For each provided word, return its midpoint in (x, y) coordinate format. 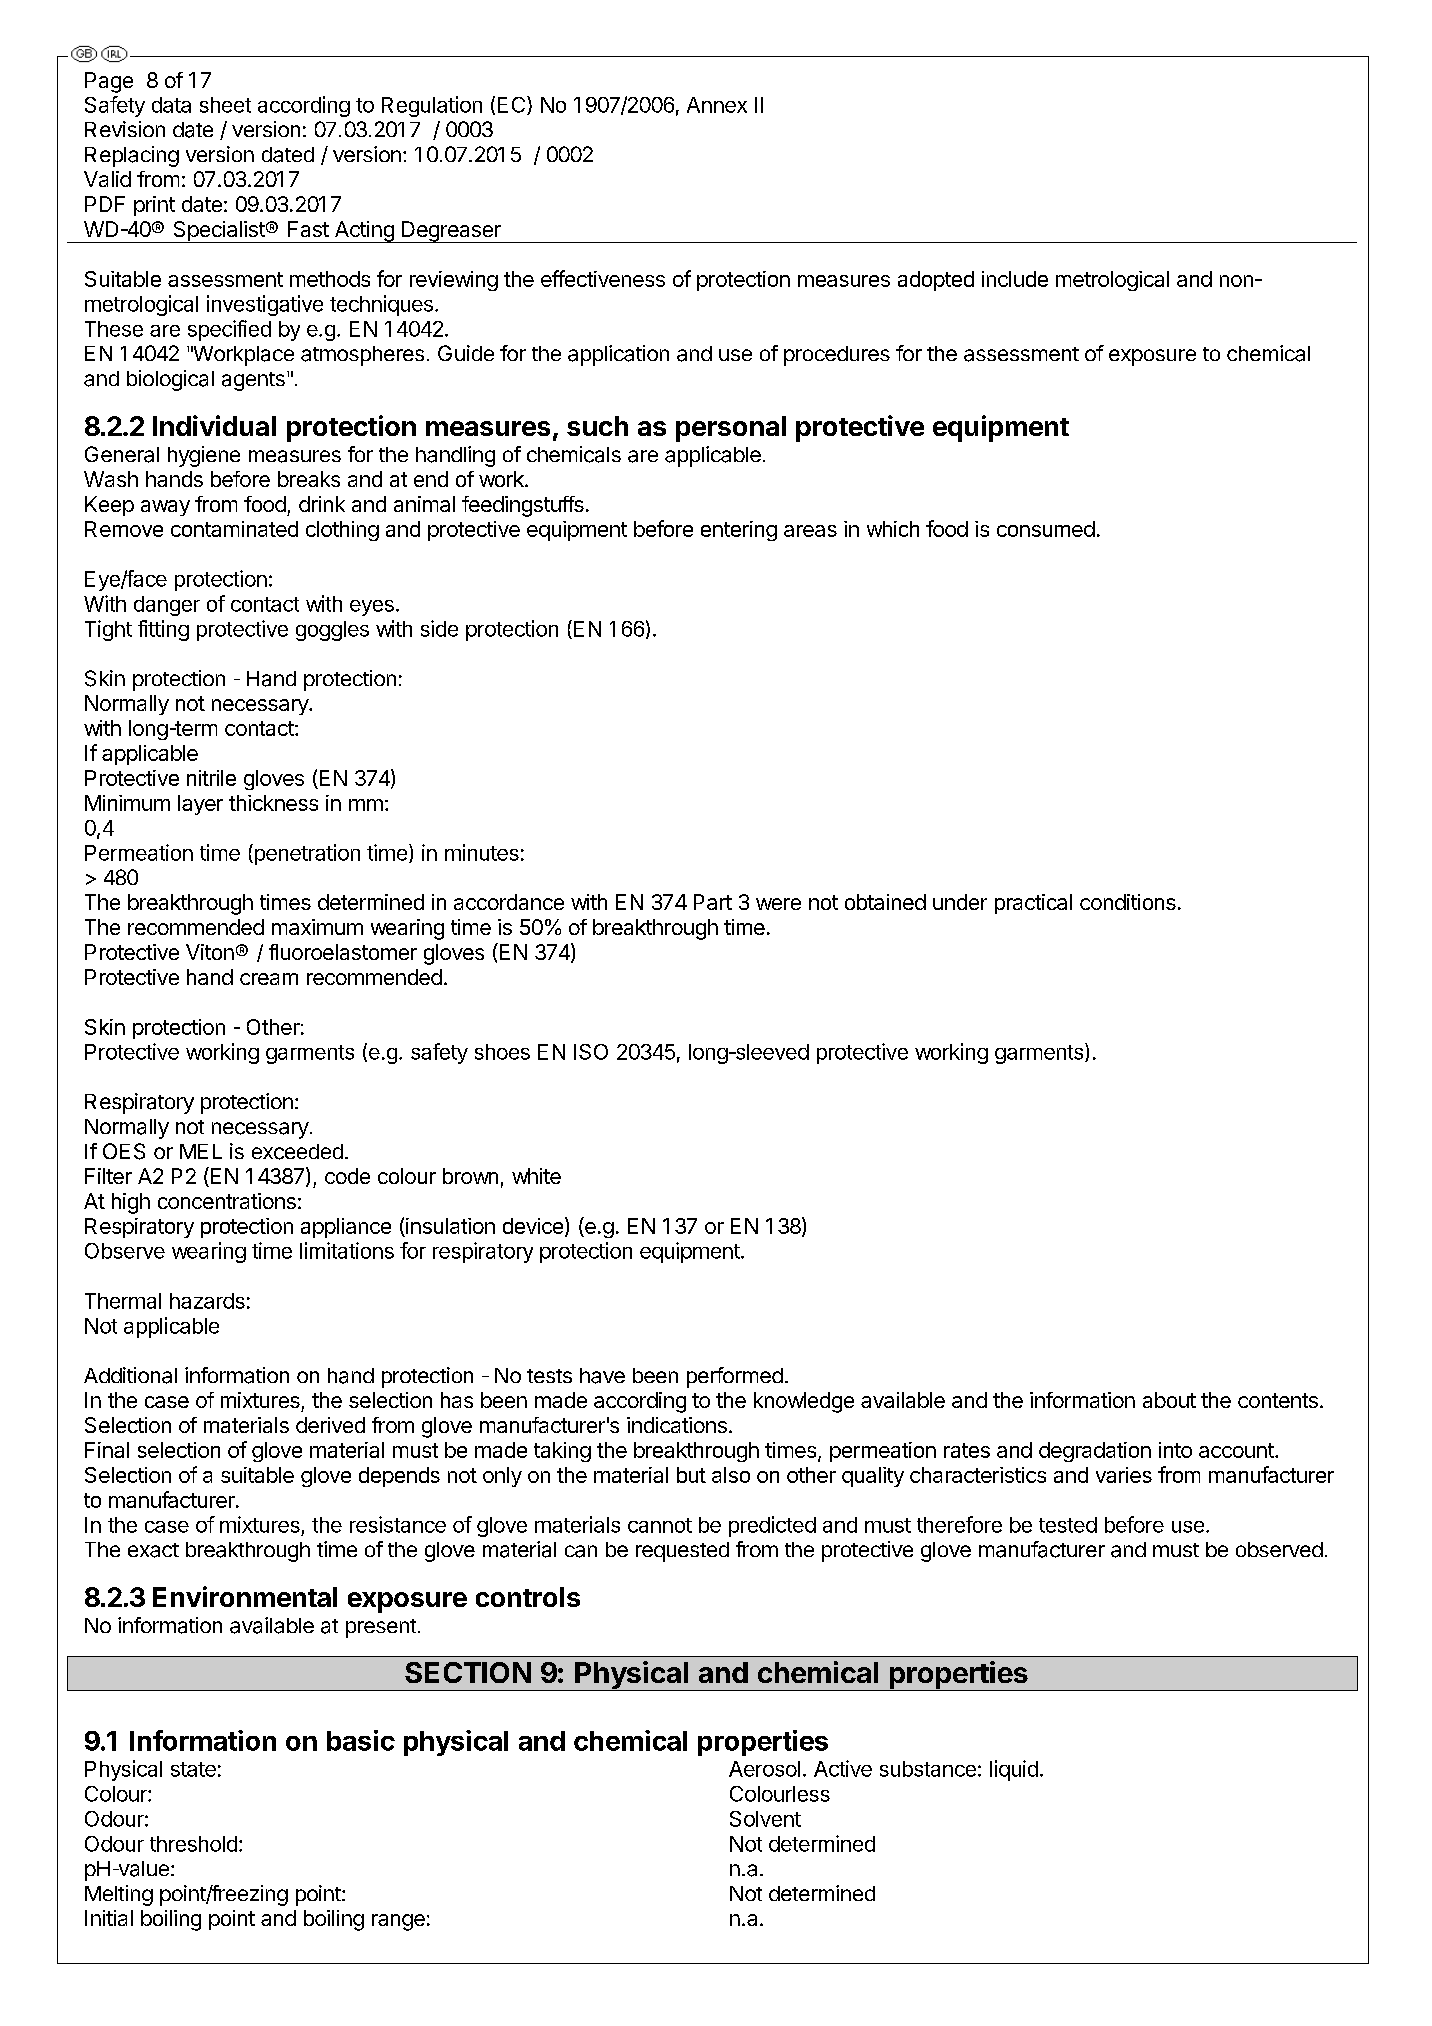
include (1015, 279)
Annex (717, 105)
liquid (1014, 1770)
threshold (193, 1844)
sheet (225, 105)
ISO (591, 1052)
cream (269, 979)
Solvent (765, 1819)
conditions (1128, 902)
